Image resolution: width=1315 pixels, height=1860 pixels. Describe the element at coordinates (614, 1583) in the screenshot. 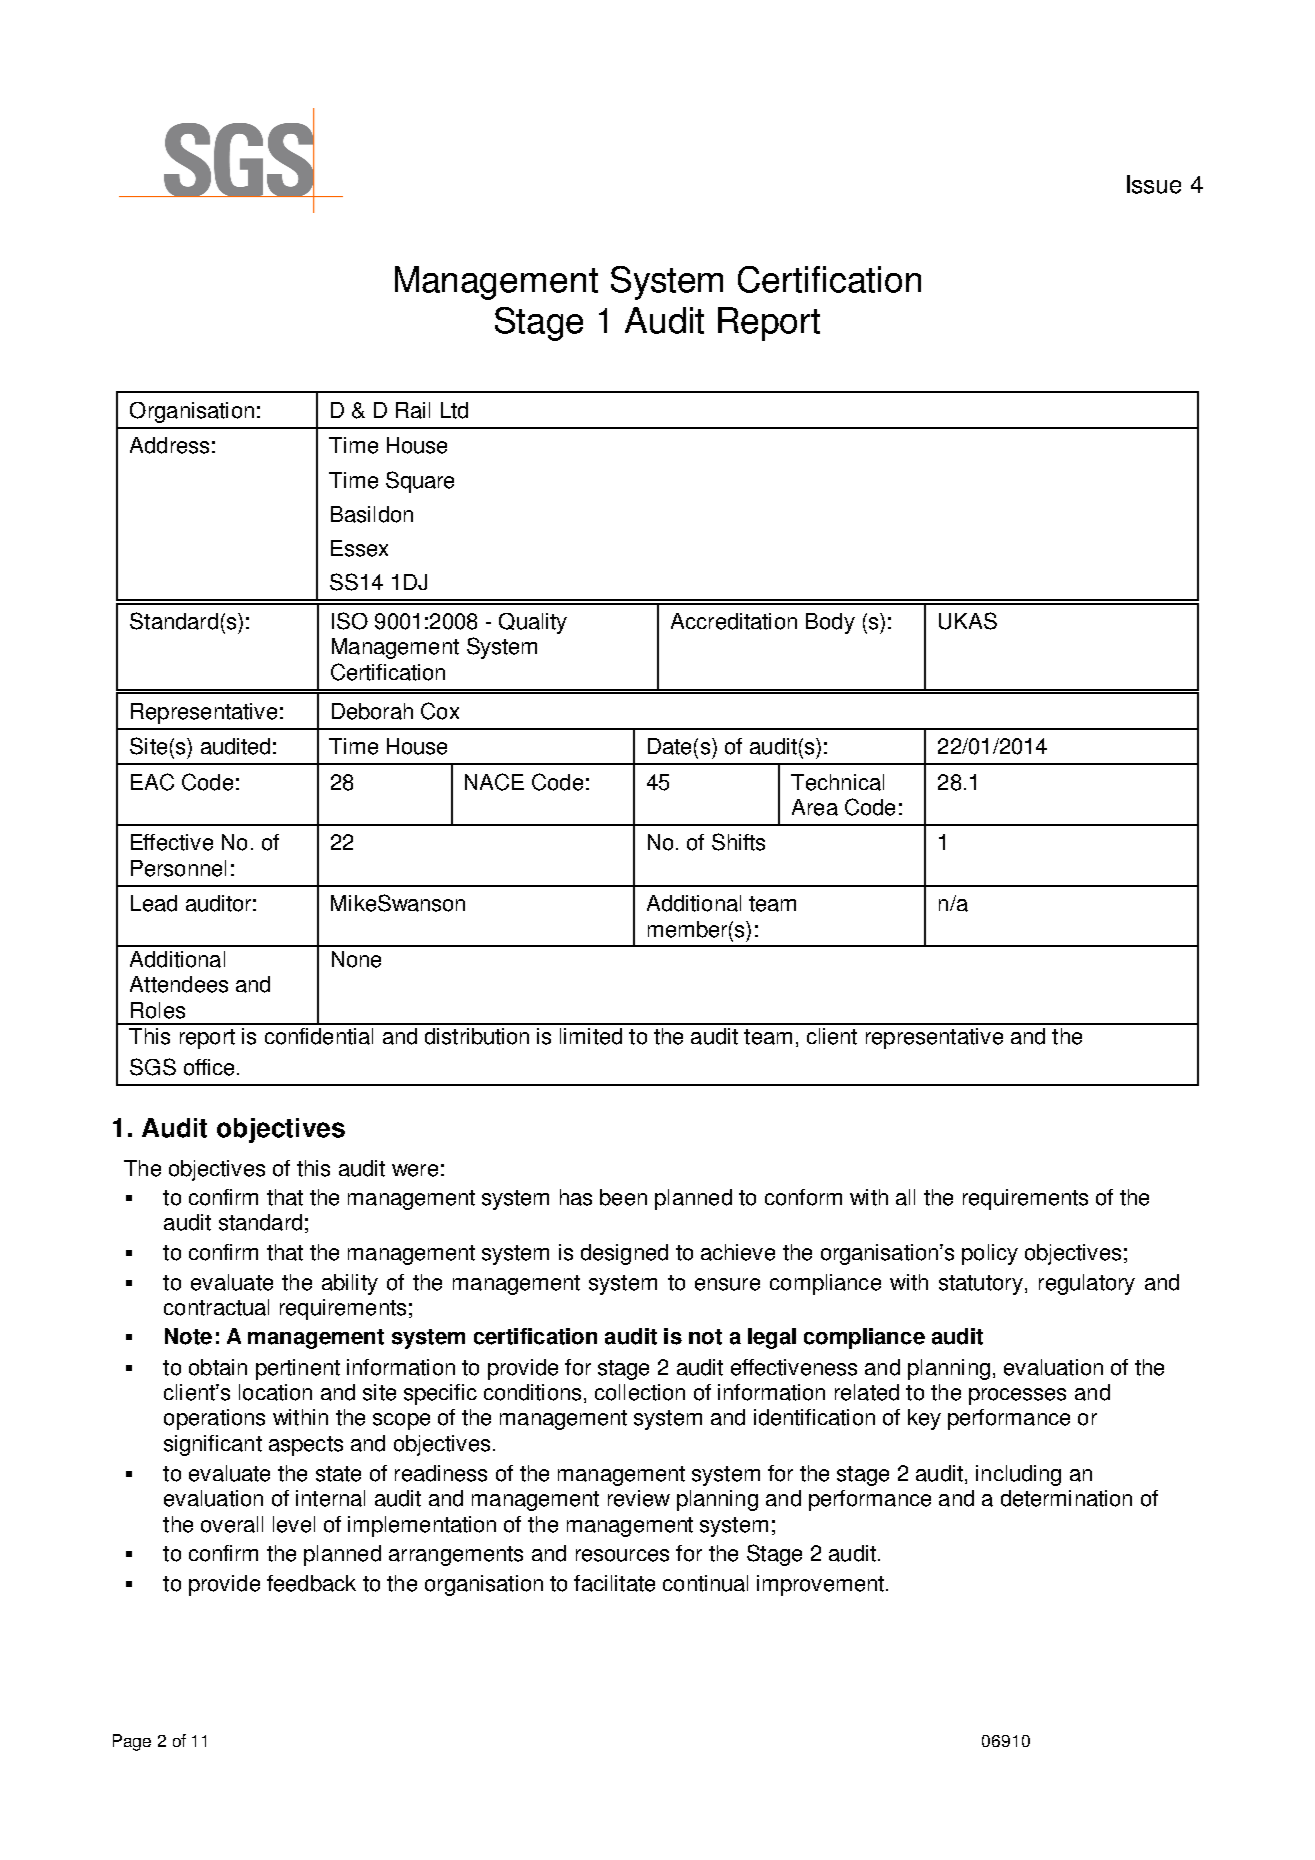

I see `facilitate` at that location.
